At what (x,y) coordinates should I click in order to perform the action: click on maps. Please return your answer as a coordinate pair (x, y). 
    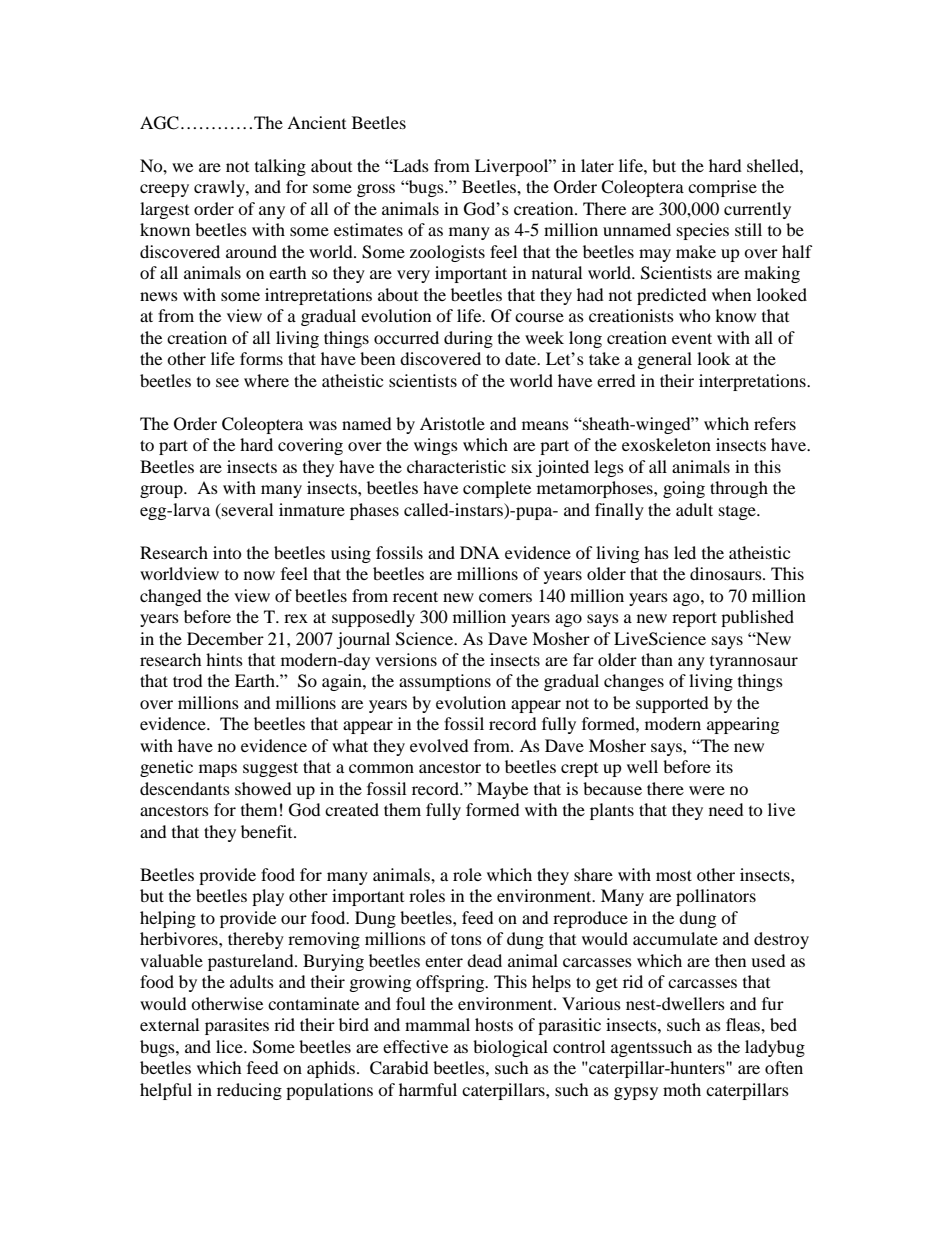
    Looking at the image, I should click on (218, 770).
